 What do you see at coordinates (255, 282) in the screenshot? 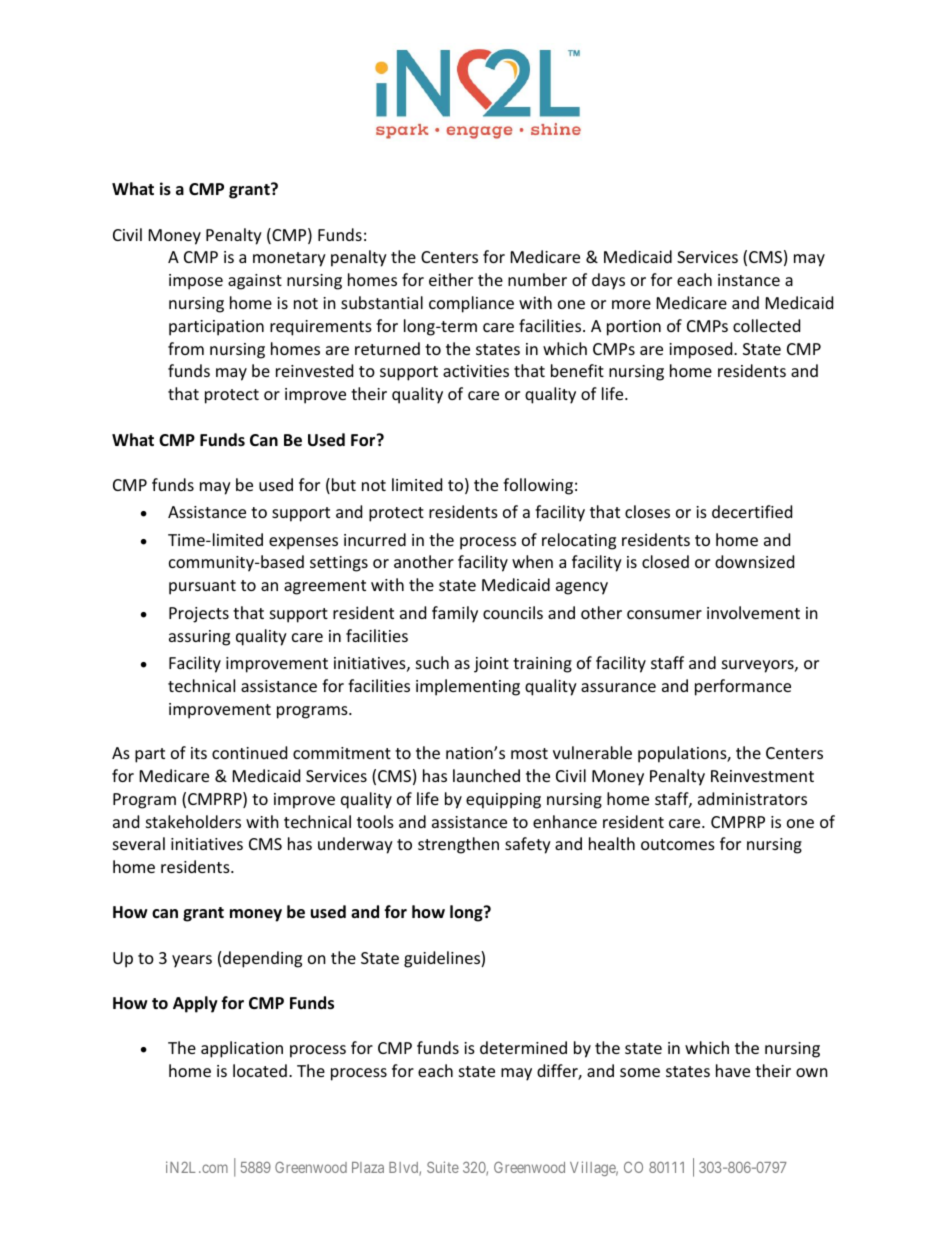
I see `against` at bounding box center [255, 282].
